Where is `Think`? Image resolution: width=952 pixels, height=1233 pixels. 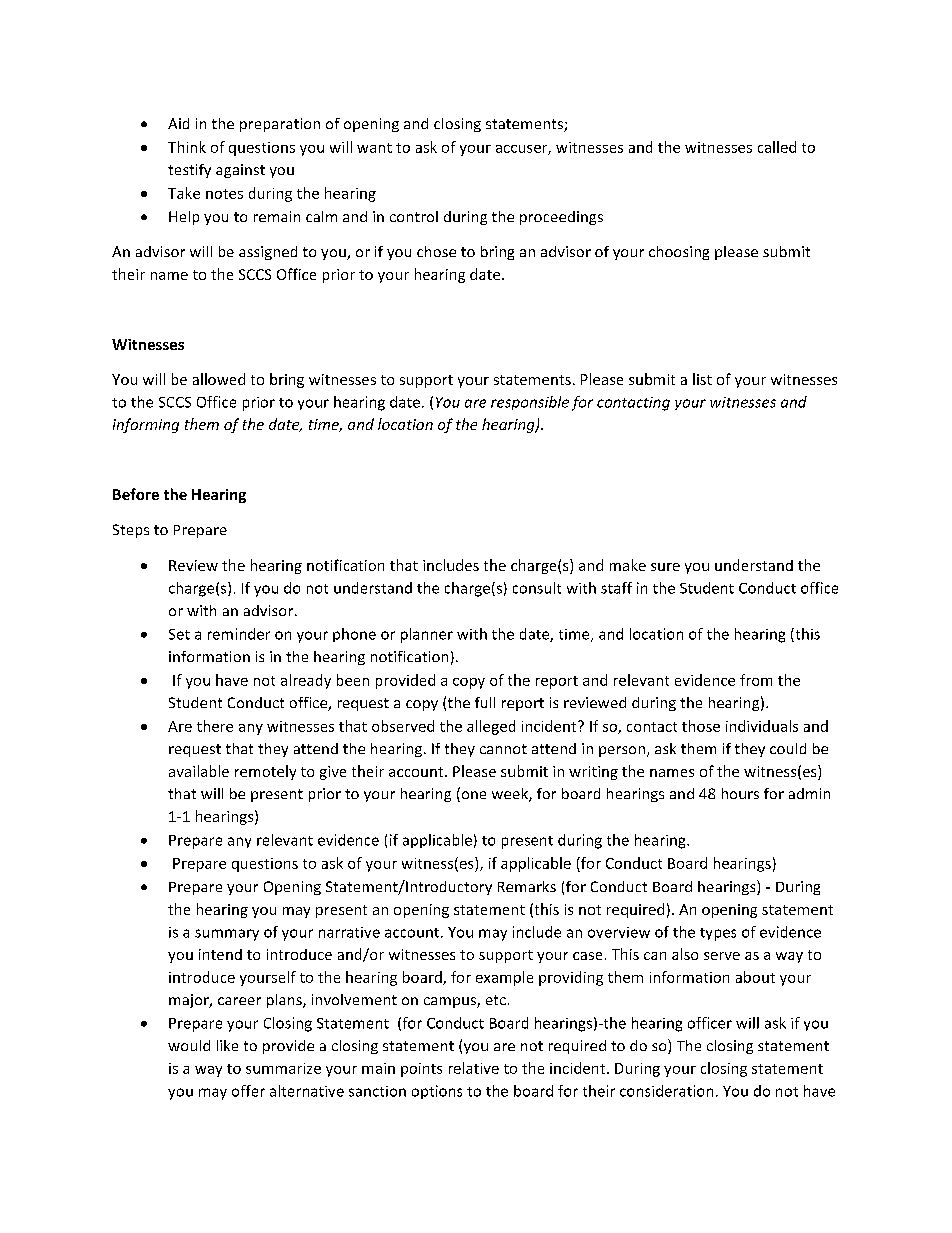 Think is located at coordinates (187, 147).
